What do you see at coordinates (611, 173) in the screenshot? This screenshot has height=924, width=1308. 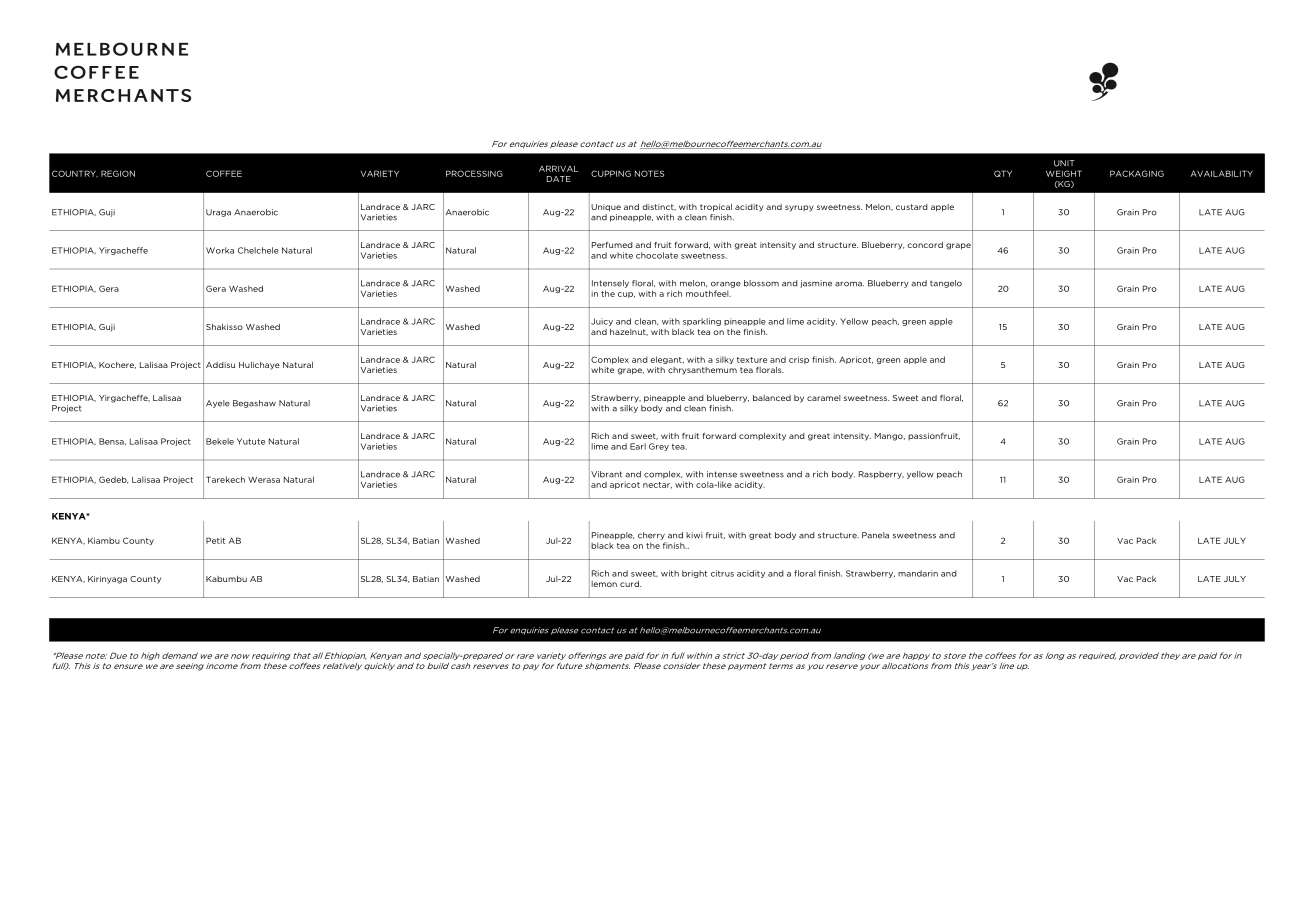 I see `CUPPING` at bounding box center [611, 173].
